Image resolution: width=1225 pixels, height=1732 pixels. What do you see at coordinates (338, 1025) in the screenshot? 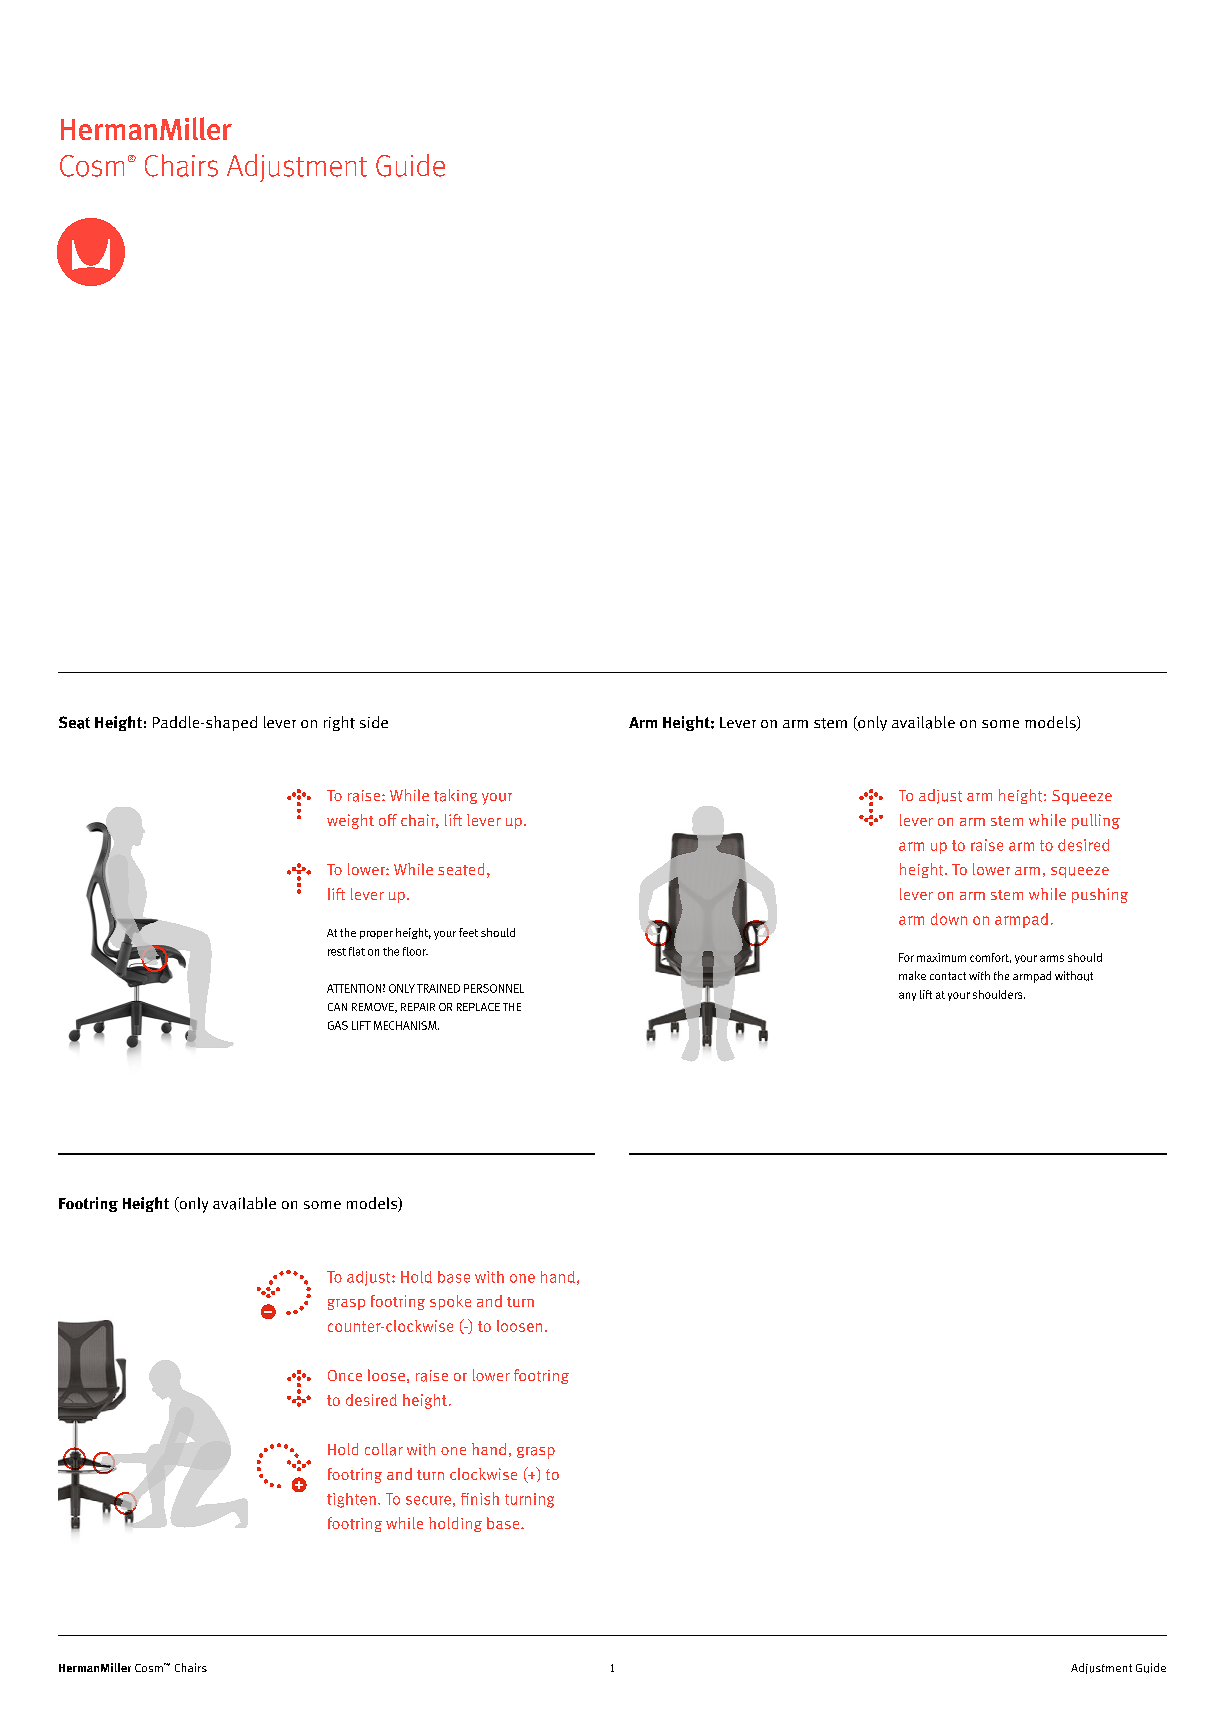
I see `GAS` at bounding box center [338, 1025].
